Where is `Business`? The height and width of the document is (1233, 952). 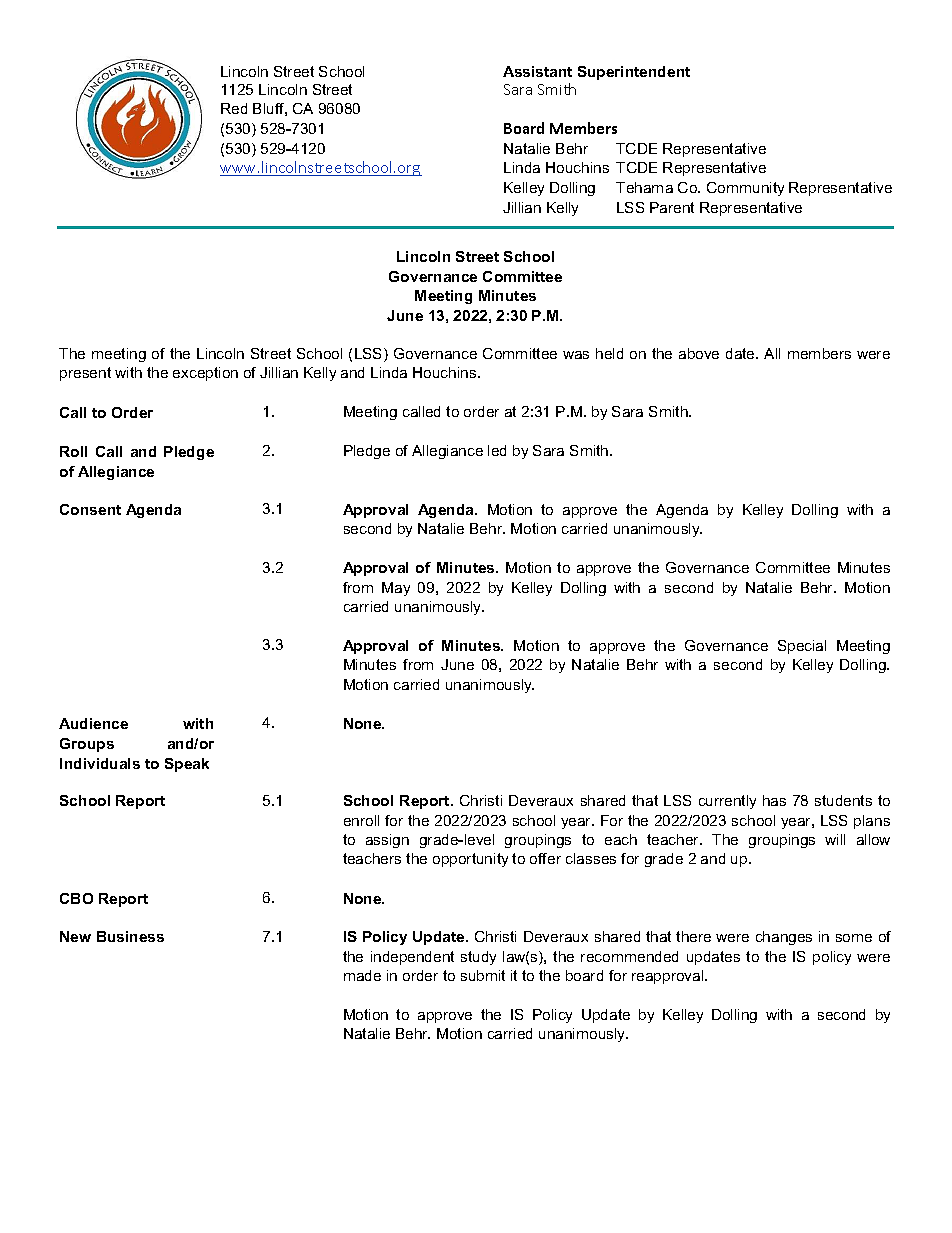
Business is located at coordinates (130, 936).
